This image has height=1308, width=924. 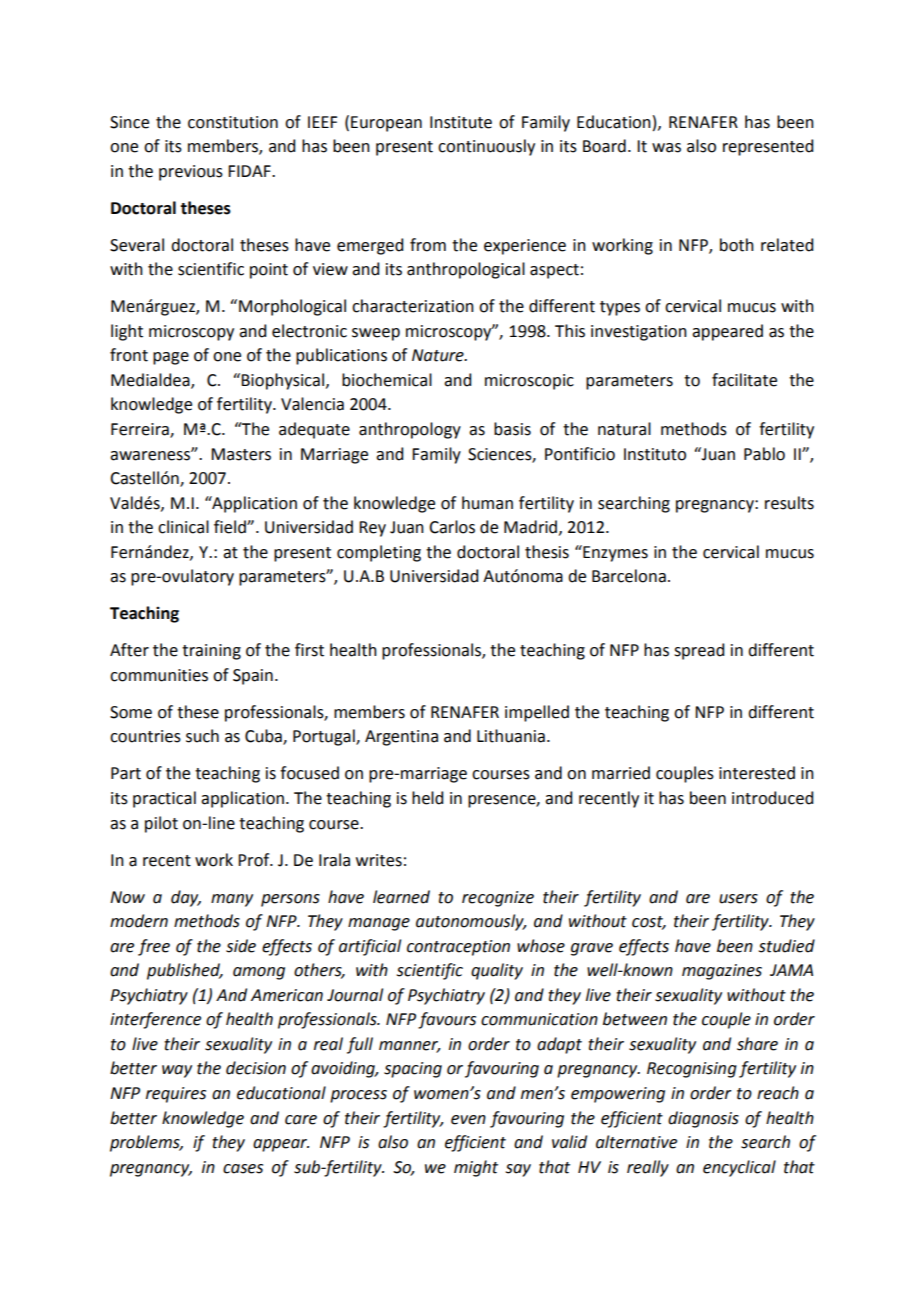 What do you see at coordinates (703, 1119) in the image?
I see `diagnosis` at bounding box center [703, 1119].
